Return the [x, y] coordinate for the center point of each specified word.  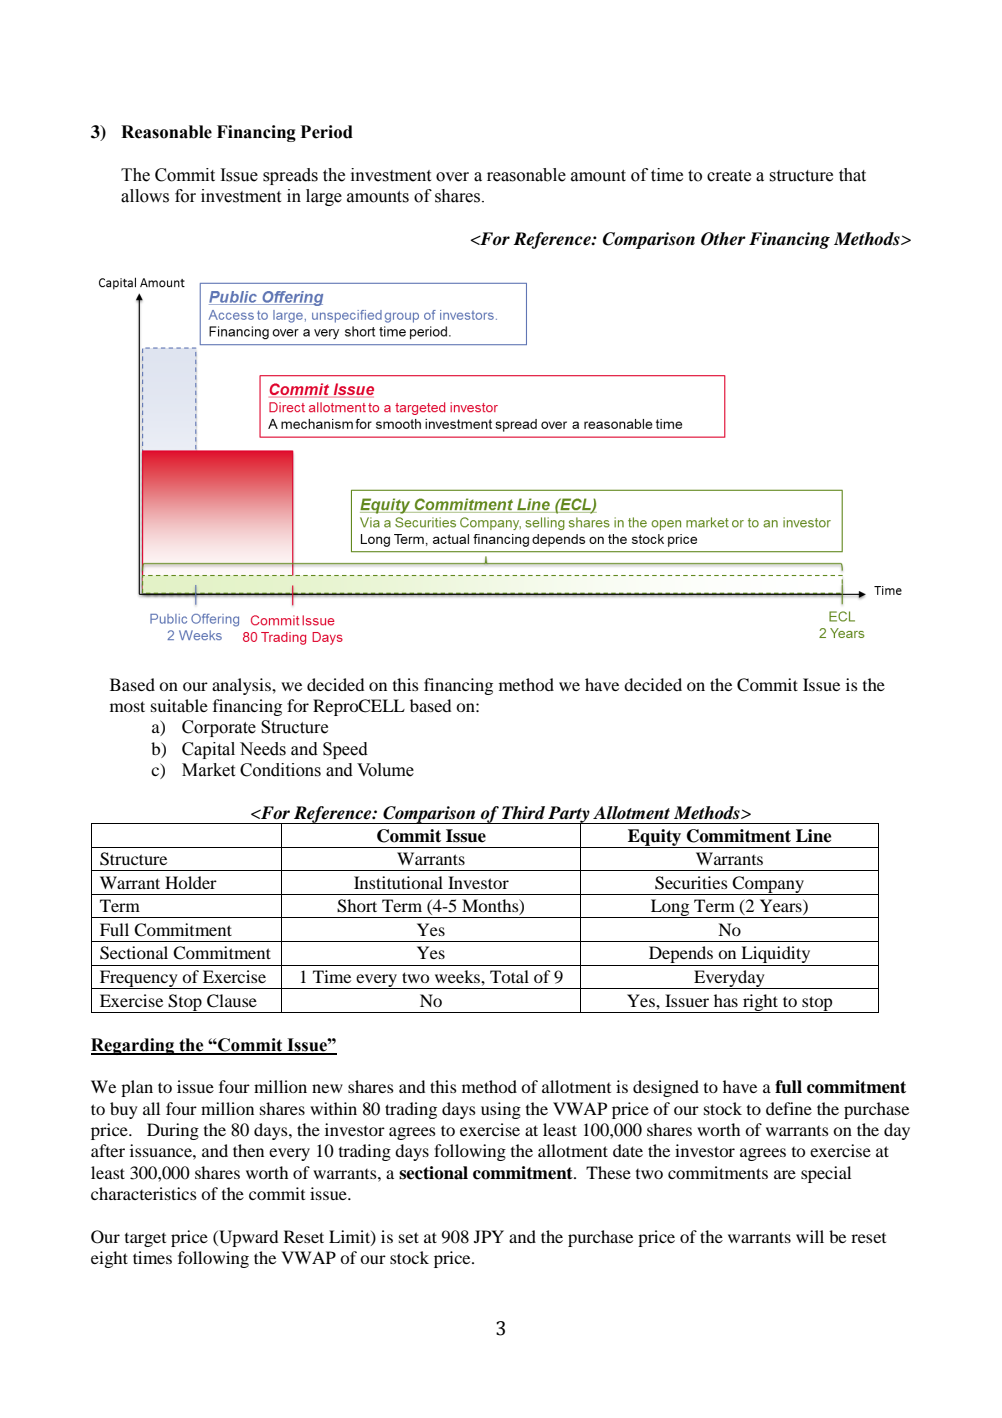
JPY [489, 1236]
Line [814, 836]
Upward [247, 1238]
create [729, 176]
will [810, 1236]
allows [145, 196]
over [452, 177]
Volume [385, 770]
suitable [179, 705]
